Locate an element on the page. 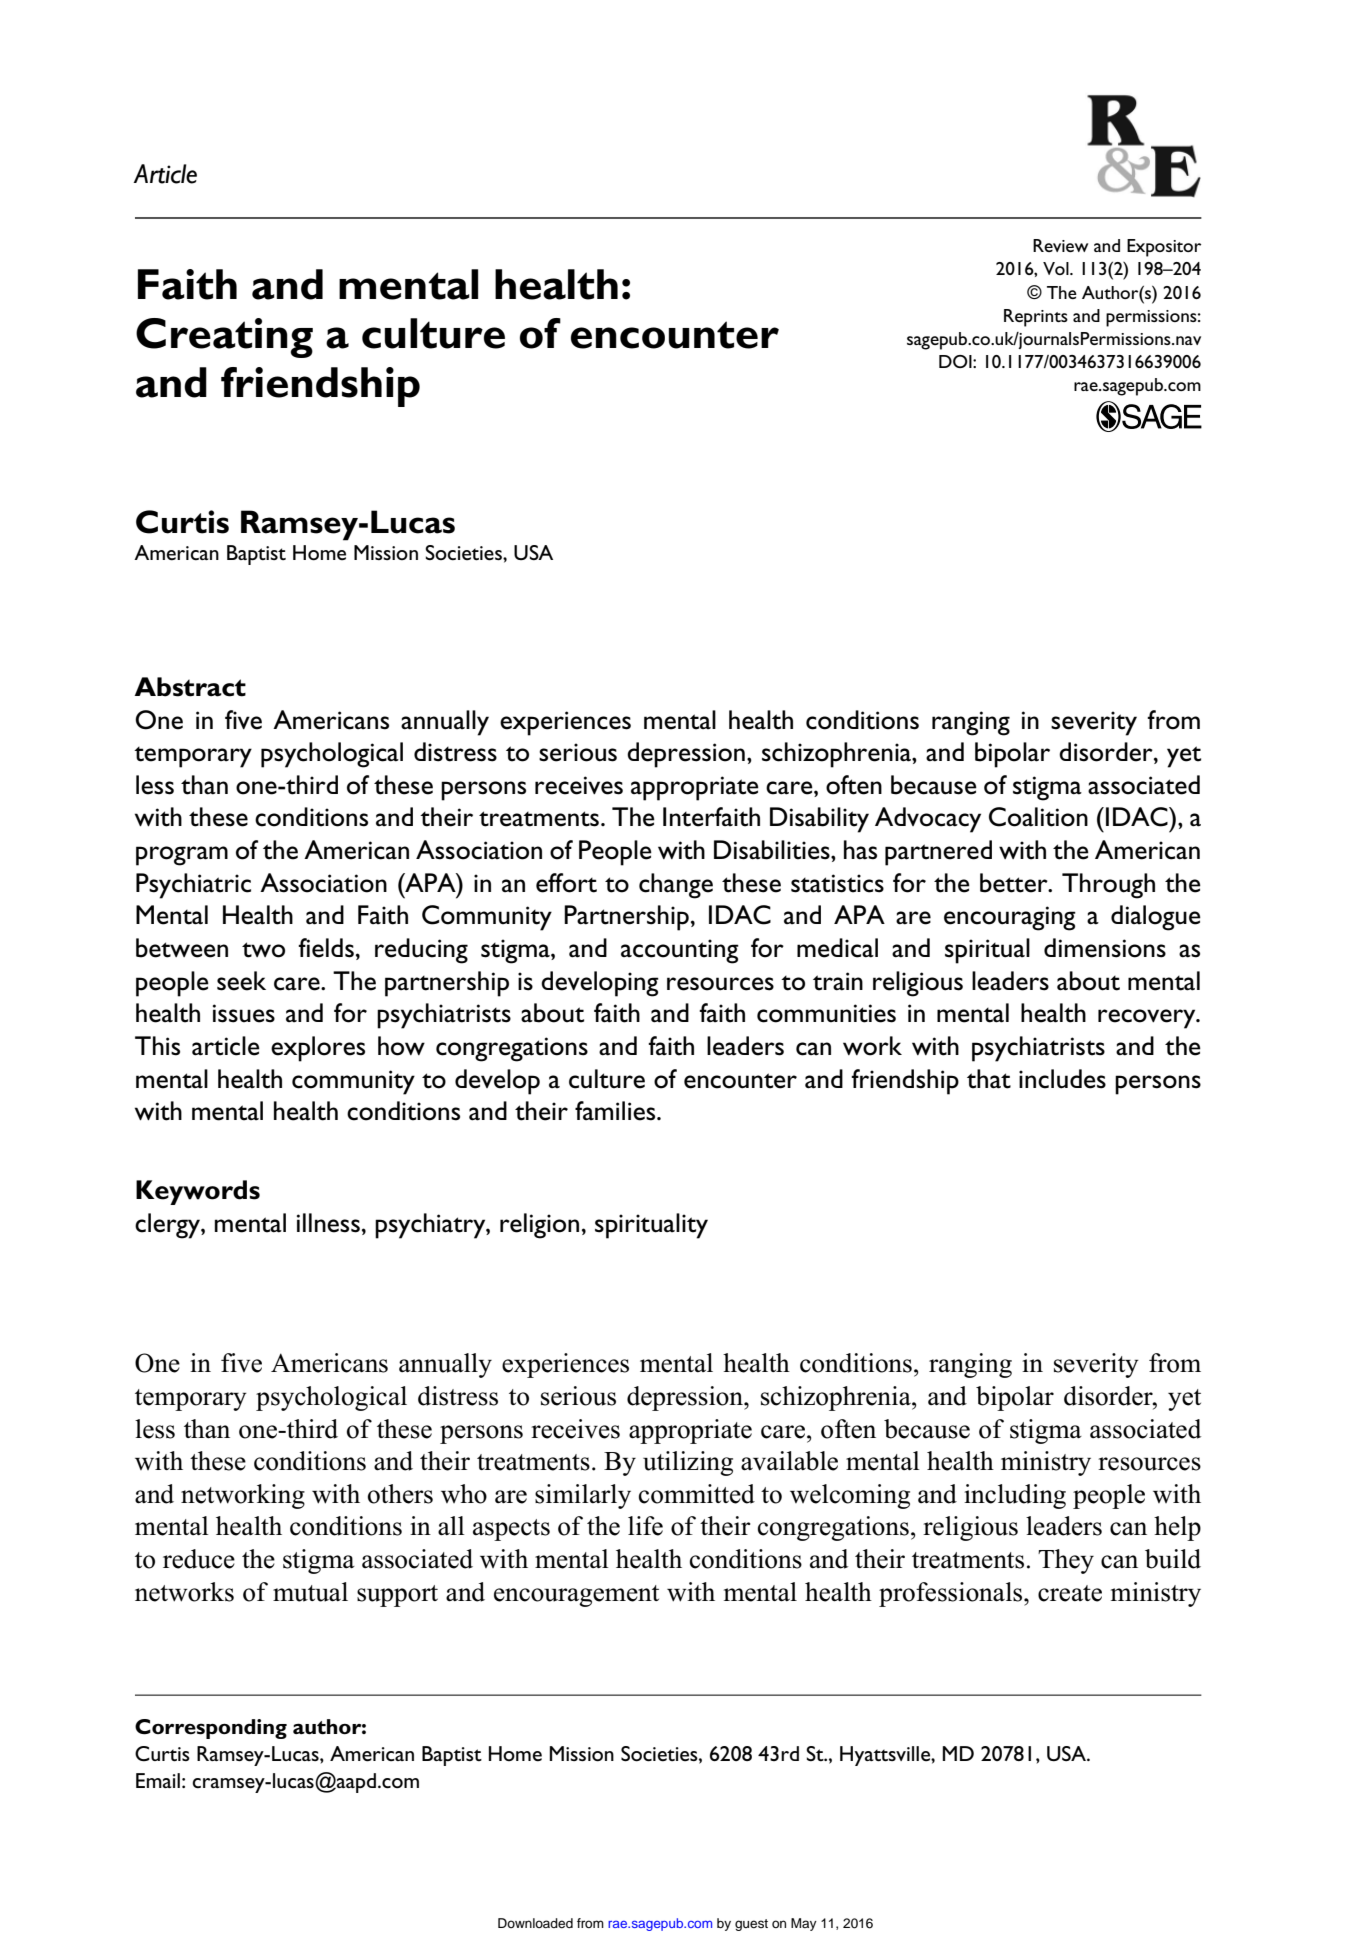 The image size is (1371, 1958). Vol is located at coordinates (1057, 268).
